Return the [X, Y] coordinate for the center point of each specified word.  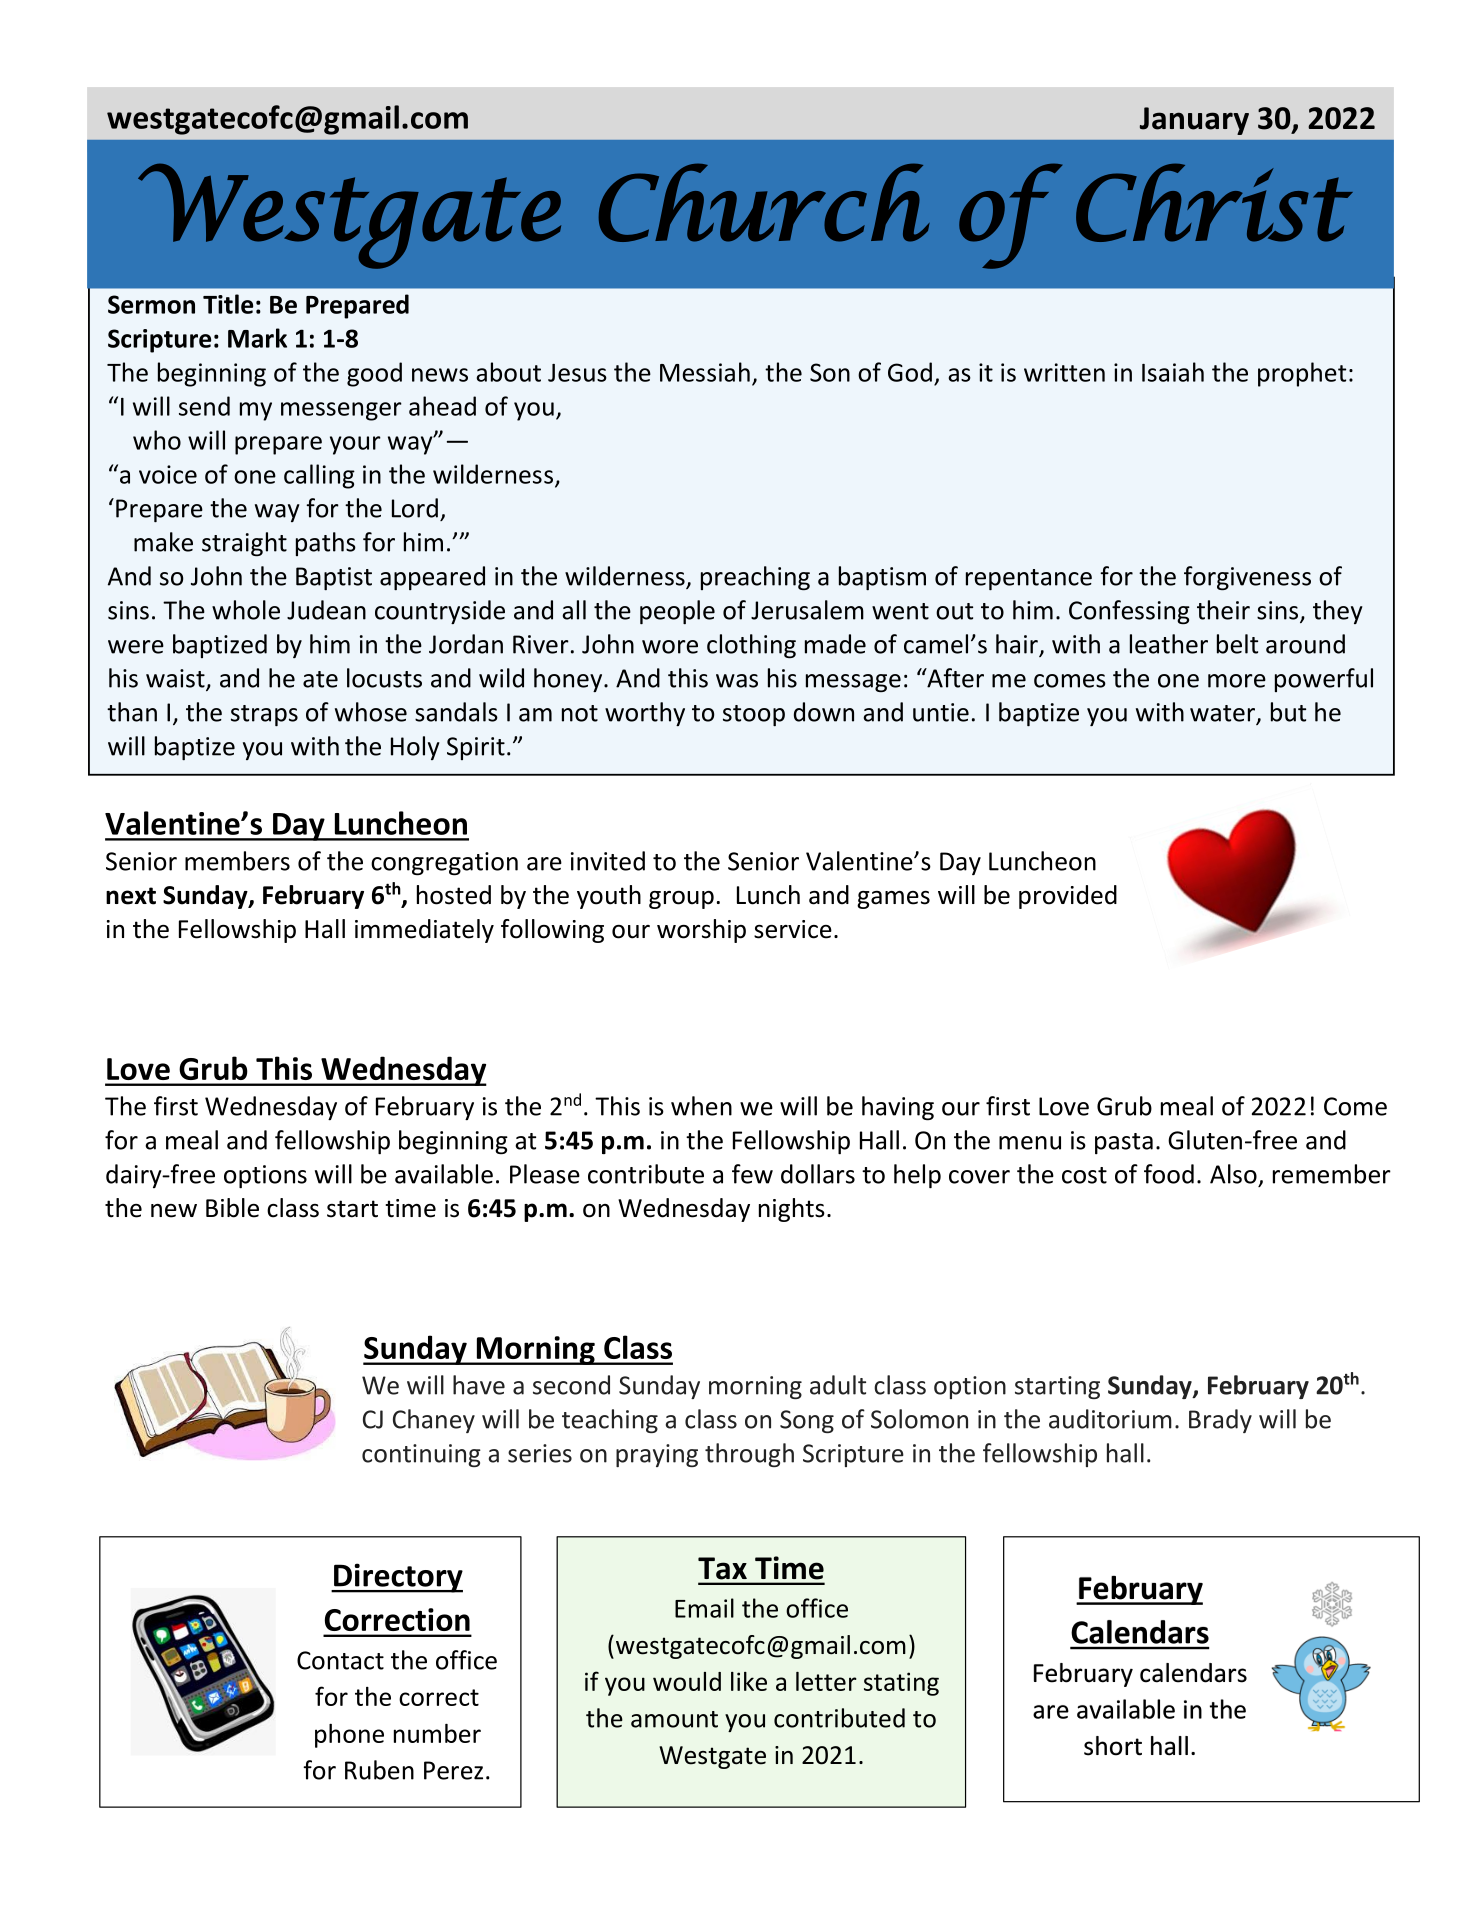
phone [349, 1736]
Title [228, 304]
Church [764, 202]
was [737, 681]
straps [264, 715]
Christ [1214, 202]
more [1237, 681]
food [1169, 1174]
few [752, 1174]
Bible [232, 1208]
